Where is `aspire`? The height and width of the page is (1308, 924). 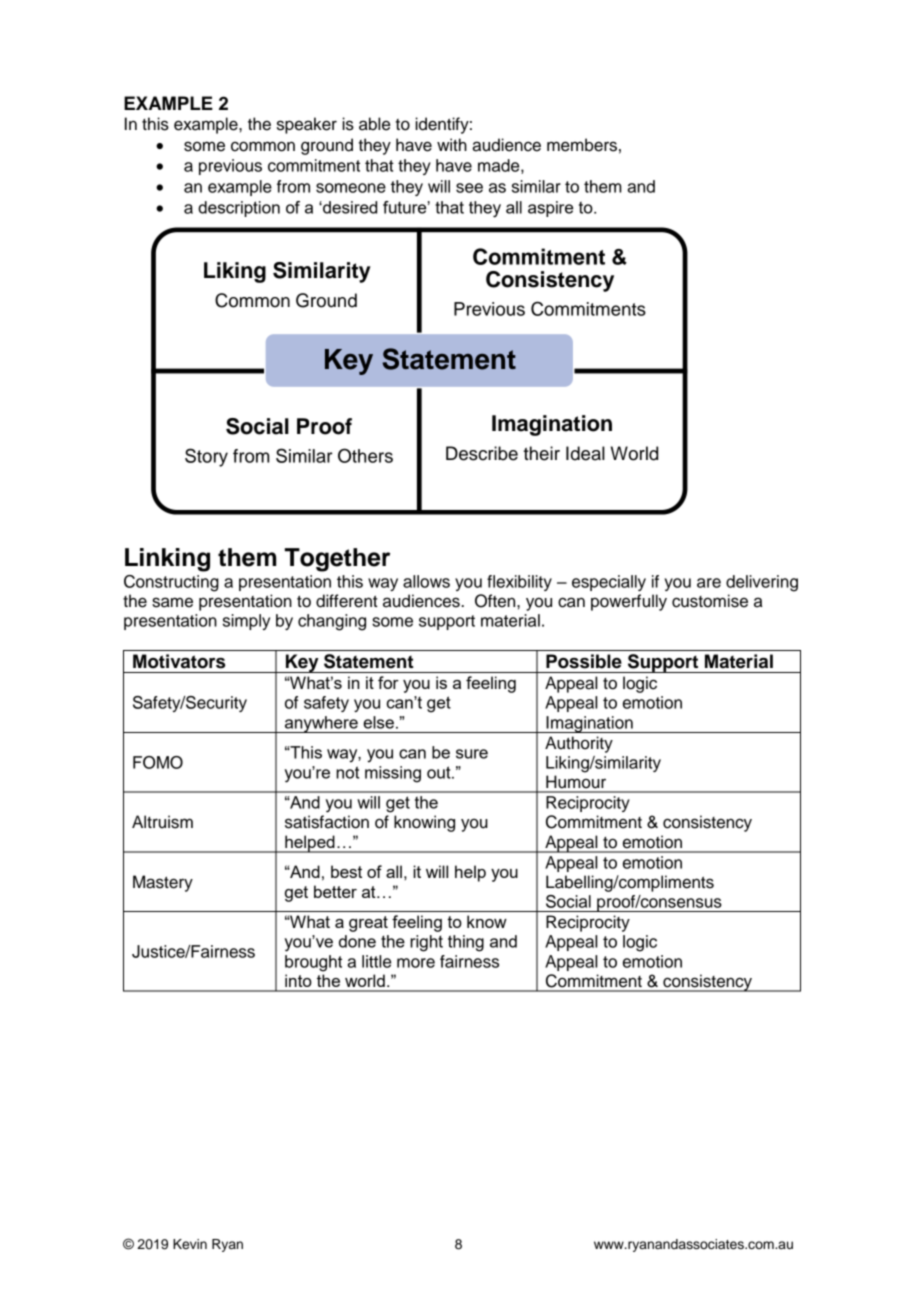
aspire is located at coordinates (550, 209).
